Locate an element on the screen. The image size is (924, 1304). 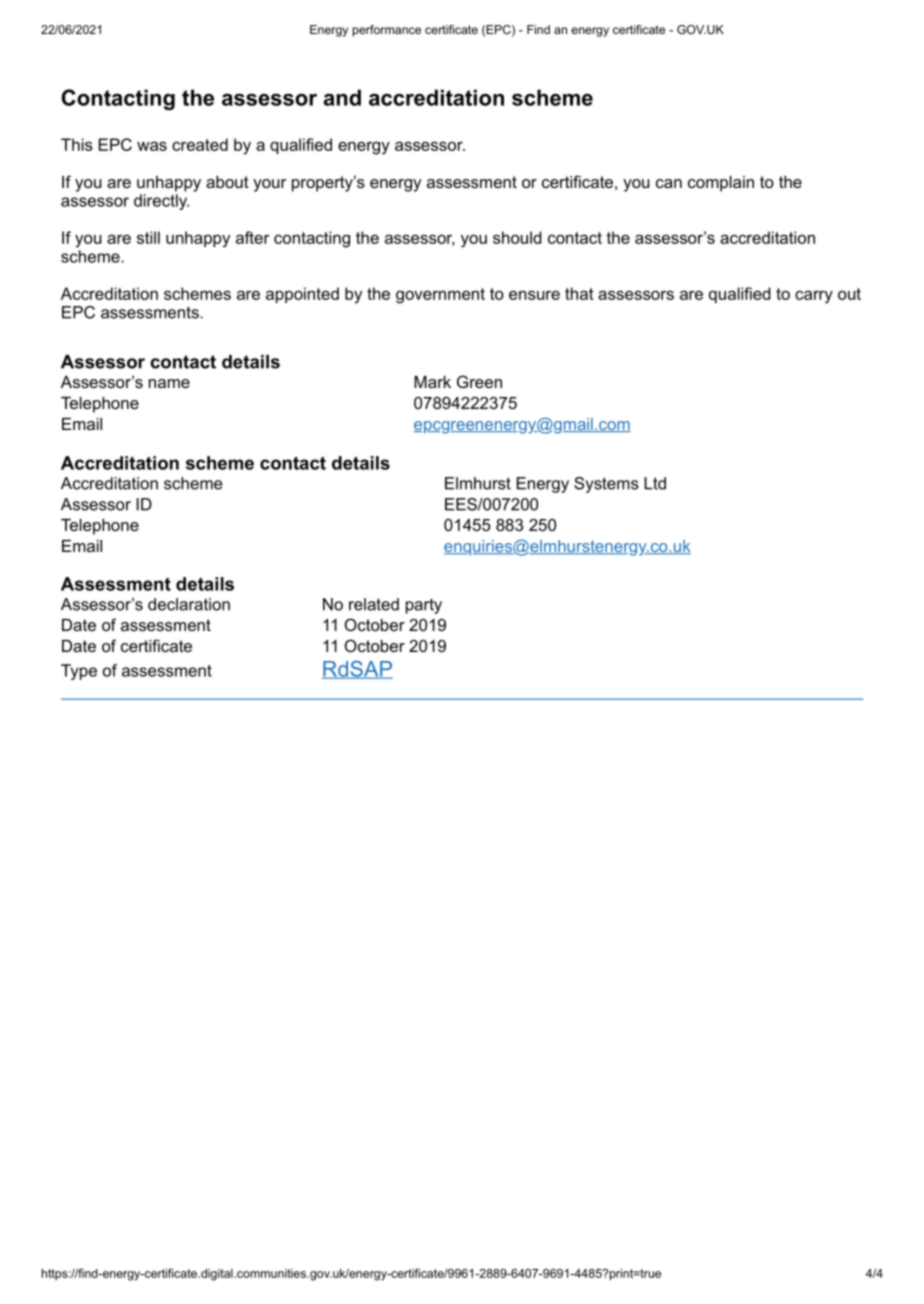
Type is located at coordinates (79, 672).
